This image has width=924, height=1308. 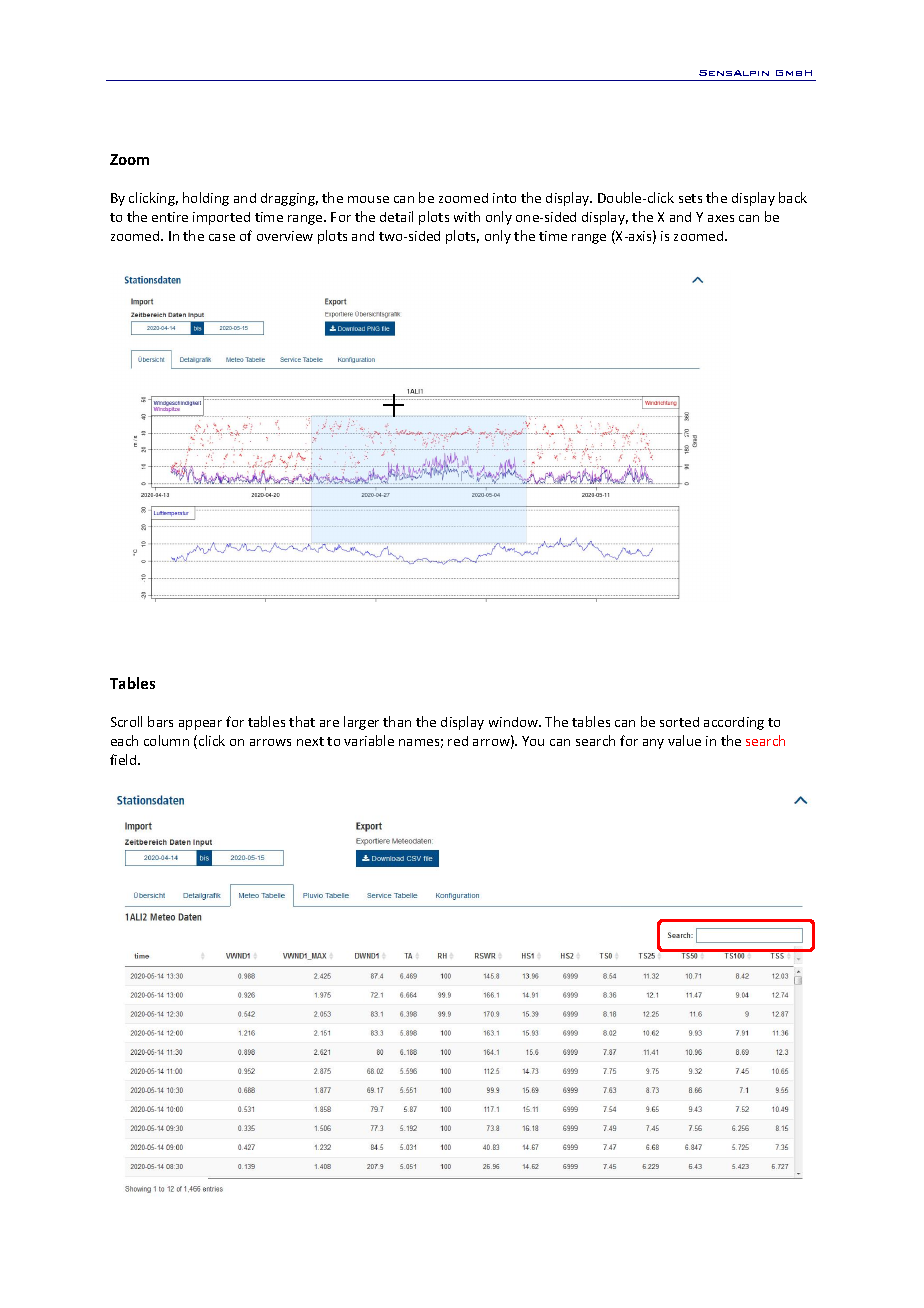 What do you see at coordinates (221, 218) in the image?
I see `imported` at bounding box center [221, 218].
